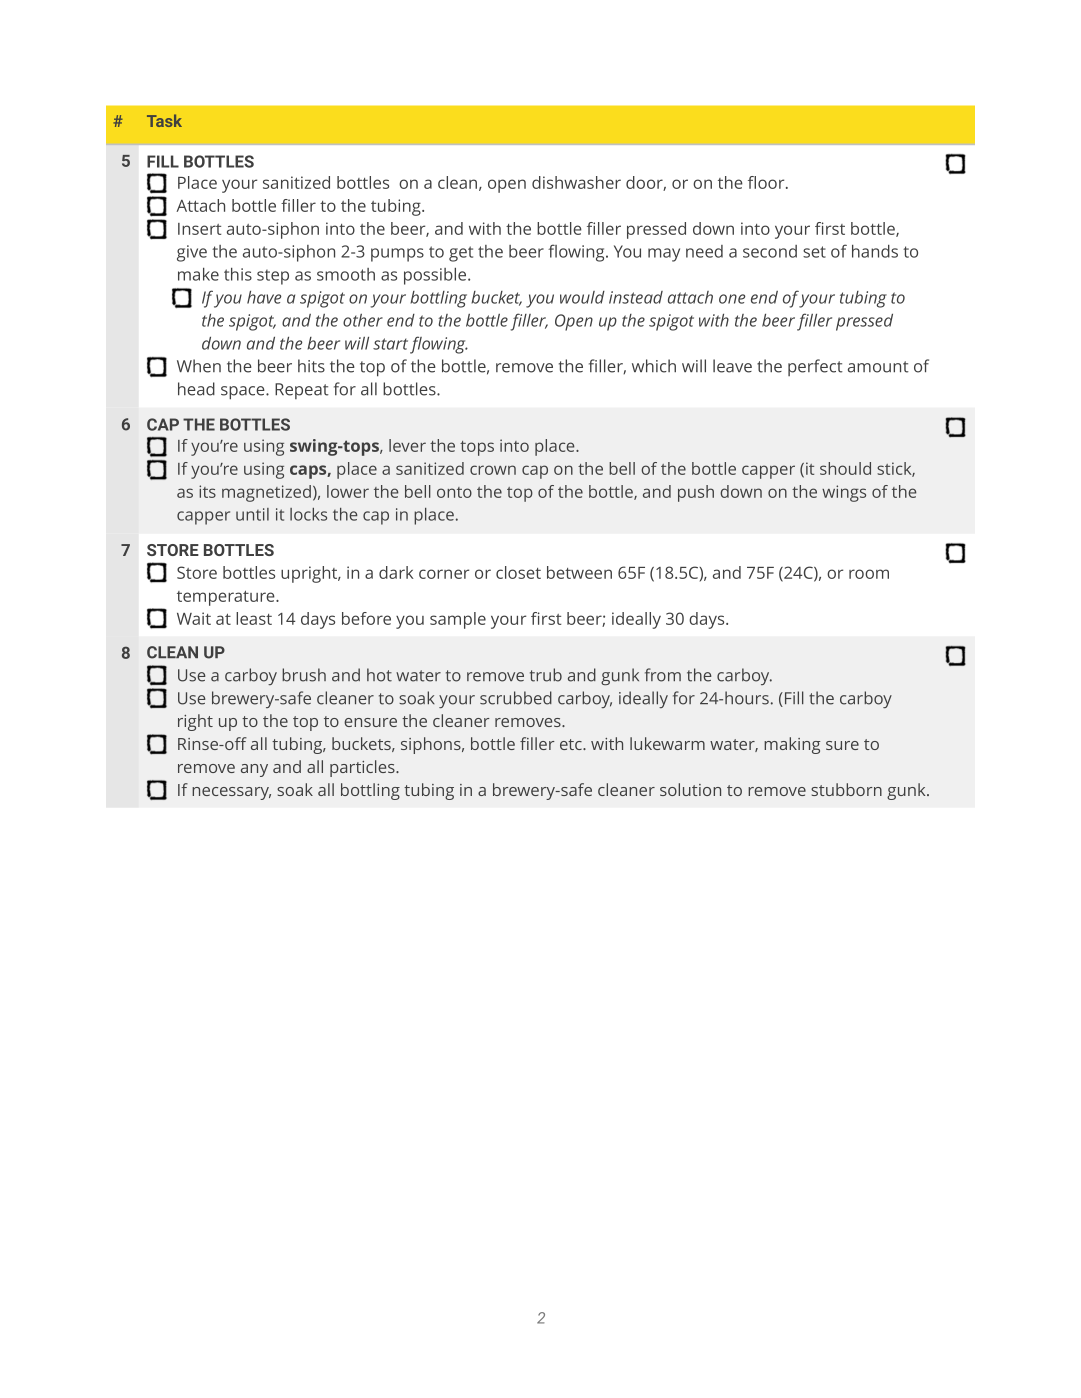 The image size is (1081, 1398). Describe the element at coordinates (266, 493) in the screenshot. I see `magnetized` at that location.
